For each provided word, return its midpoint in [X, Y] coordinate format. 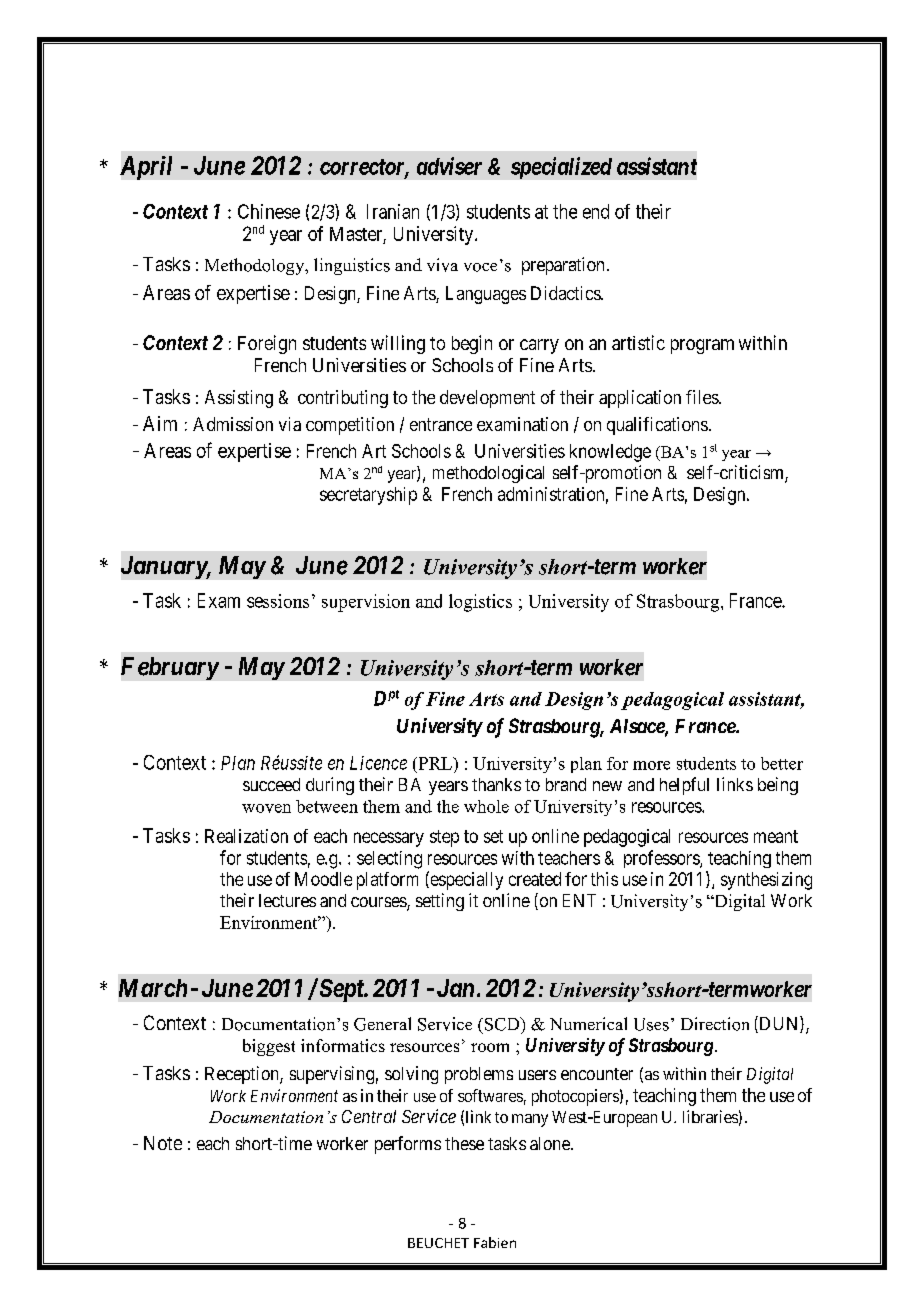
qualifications [657, 426]
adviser [449, 166]
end [596, 211]
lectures [287, 900]
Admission [233, 424]
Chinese [269, 211]
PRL [435, 763]
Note [163, 1143]
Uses [651, 1024]
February [170, 668]
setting [440, 902]
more [651, 765]
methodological [488, 474]
